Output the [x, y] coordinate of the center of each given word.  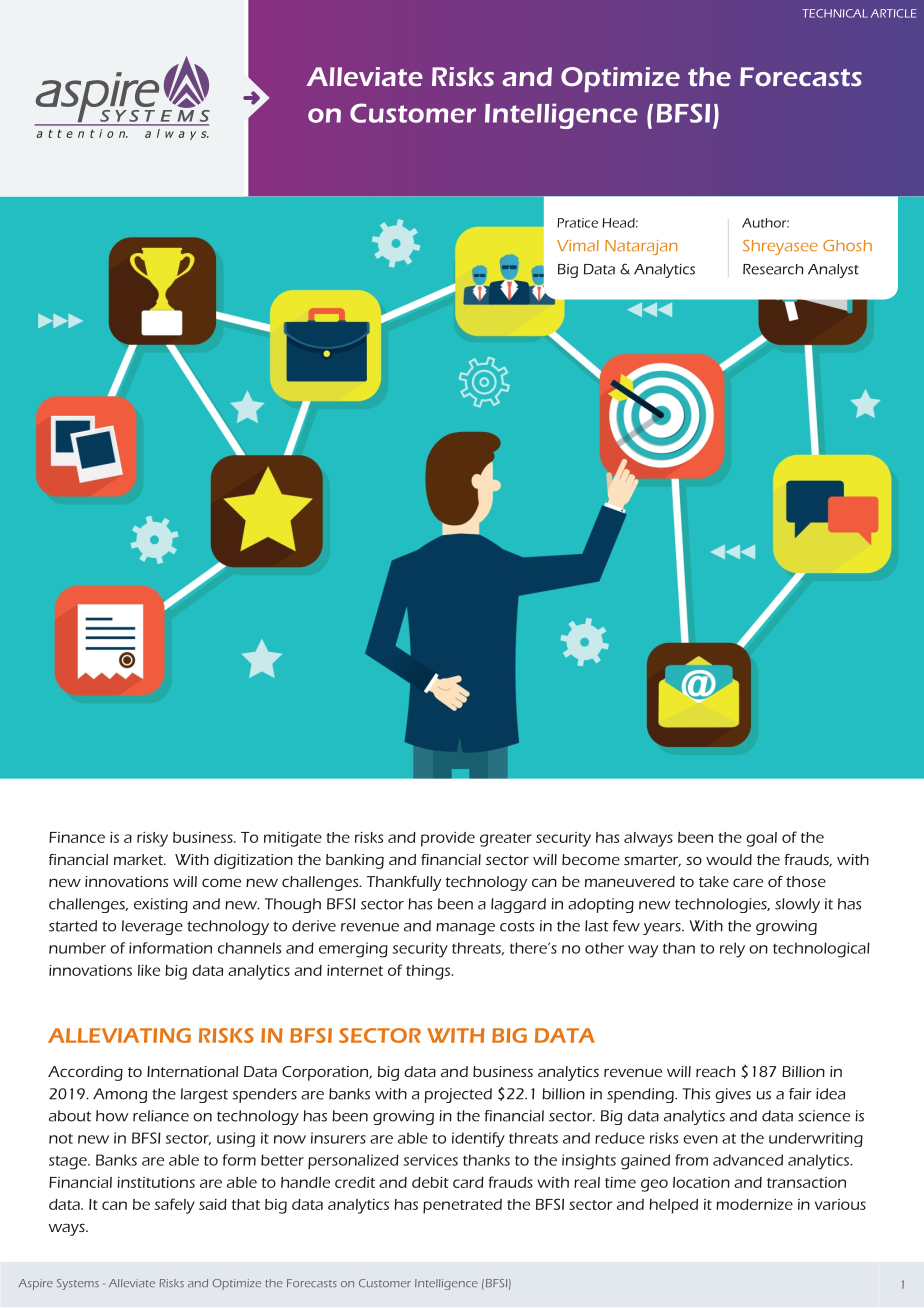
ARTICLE [894, 13]
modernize [754, 1204]
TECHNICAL [835, 13]
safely [175, 1206]
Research [773, 269]
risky [152, 839]
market [139, 859]
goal [761, 839]
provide [448, 839]
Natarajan [641, 247]
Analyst [833, 271]
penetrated [462, 1206]
